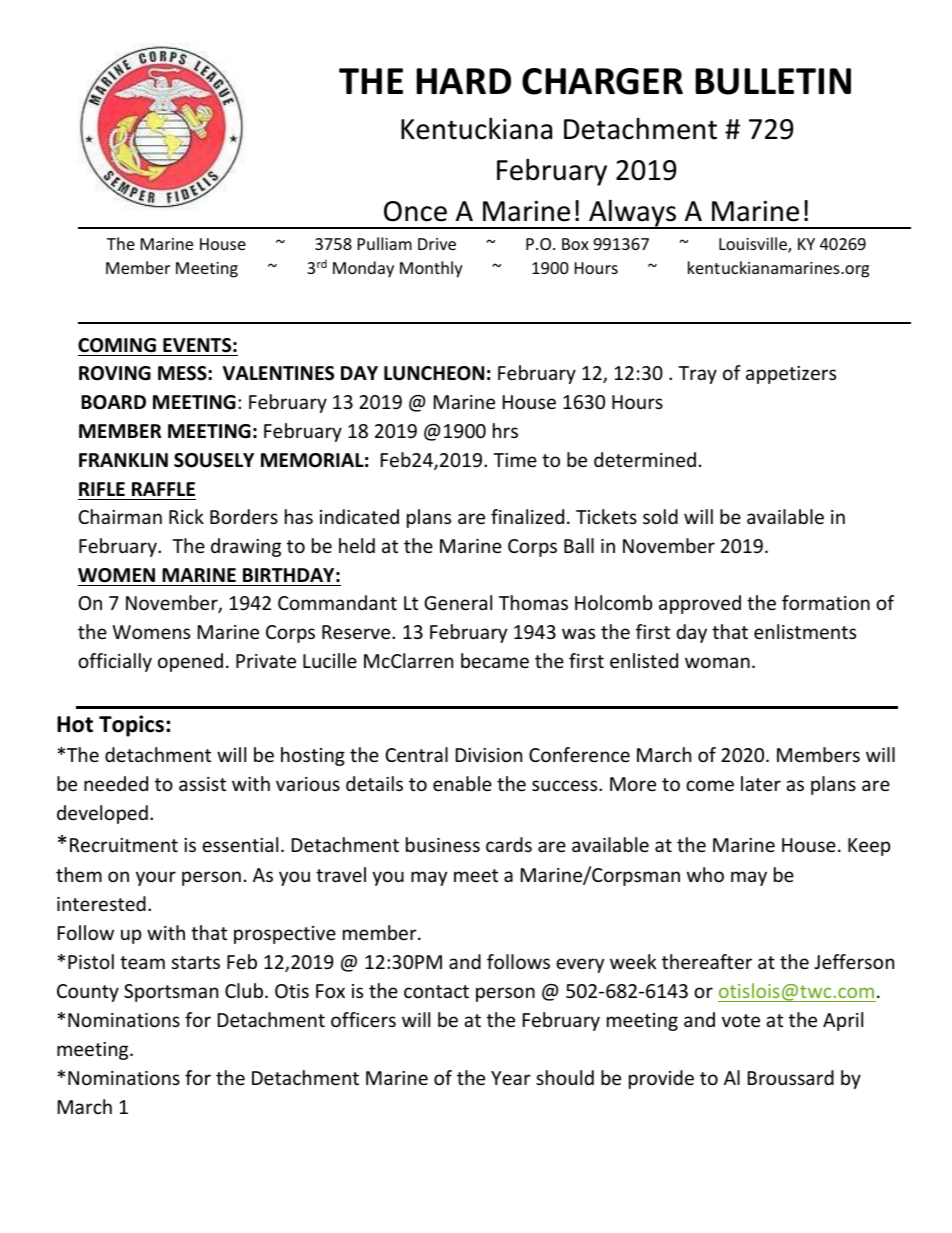 The width and height of the screenshot is (952, 1233). Describe the element at coordinates (773, 81) in the screenshot. I see `BULLETIN` at that location.
